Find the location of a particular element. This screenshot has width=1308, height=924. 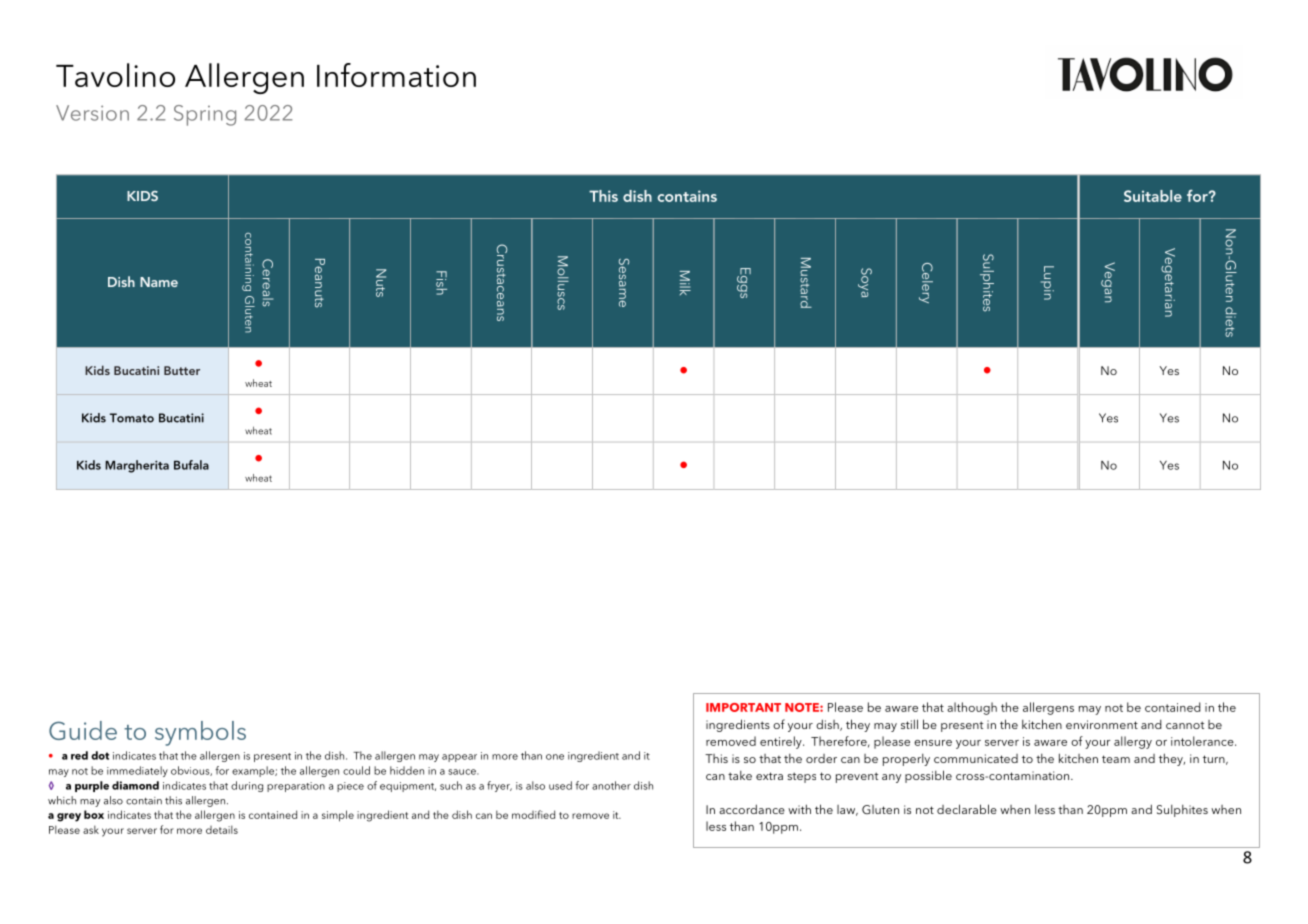

another is located at coordinates (611, 785).
